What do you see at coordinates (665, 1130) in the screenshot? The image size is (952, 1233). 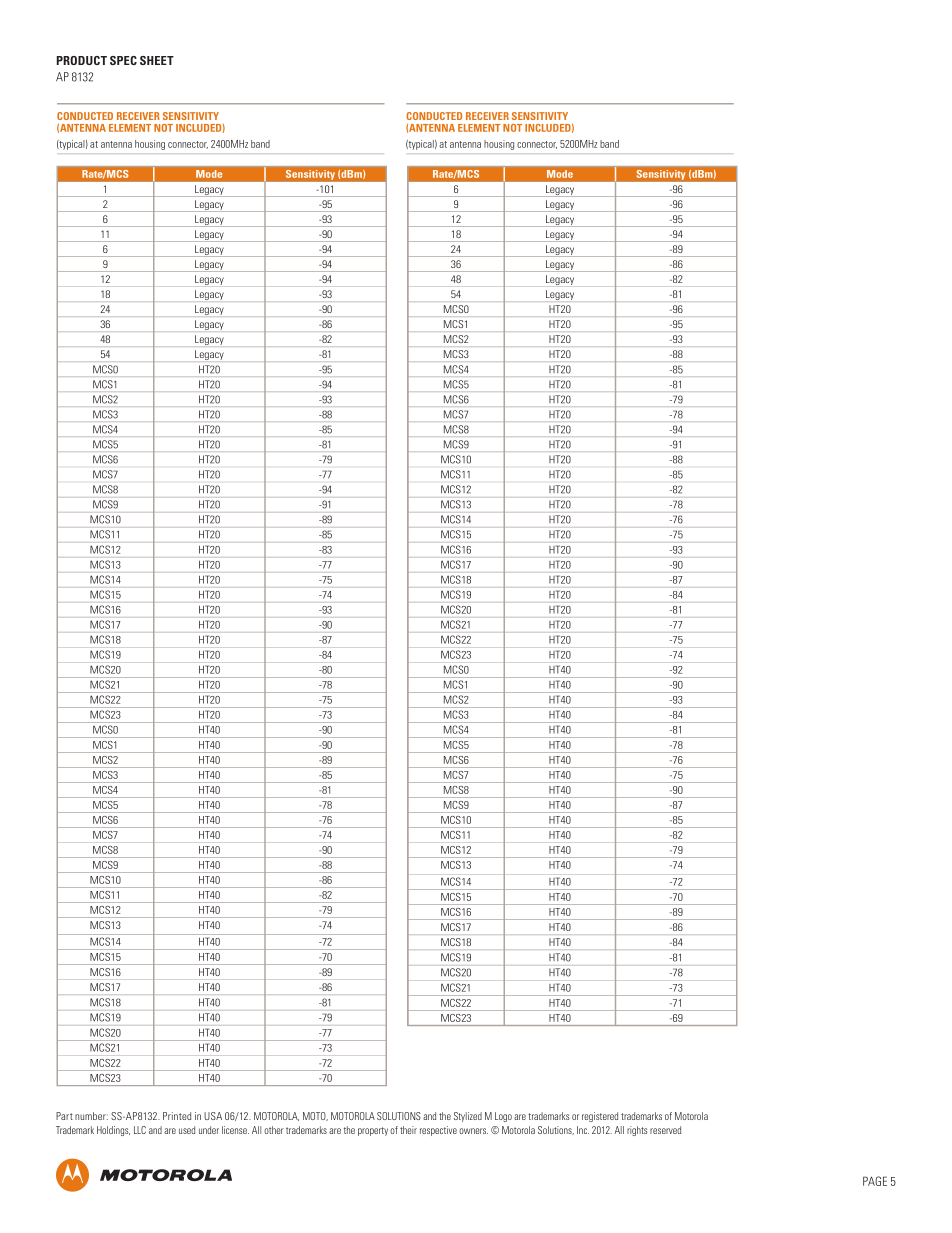 I see `reserved` at bounding box center [665, 1130].
